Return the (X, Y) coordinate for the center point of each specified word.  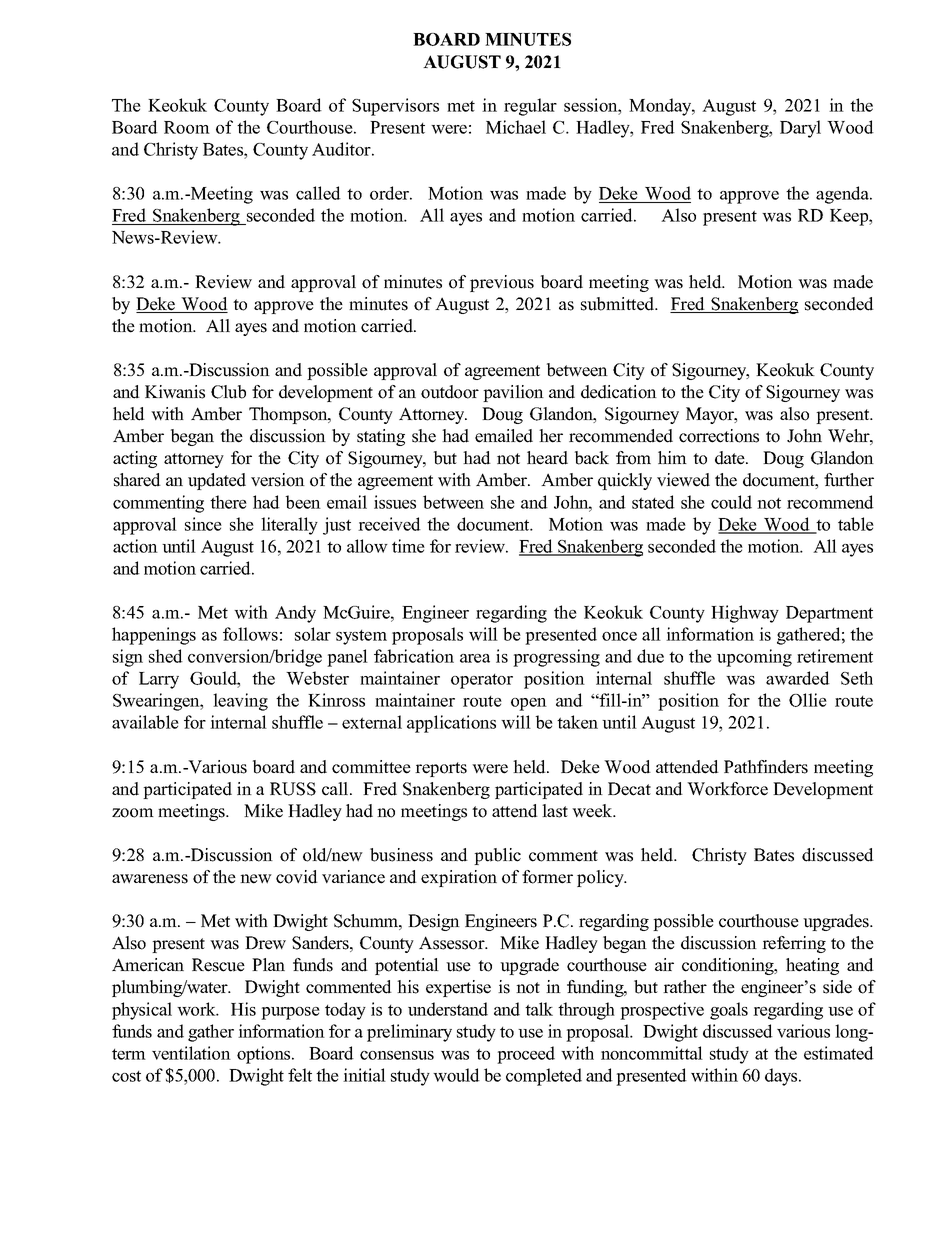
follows (250, 634)
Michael (516, 127)
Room (187, 127)
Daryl (800, 129)
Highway (745, 614)
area (475, 658)
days (782, 1077)
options (265, 1055)
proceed (526, 1055)
